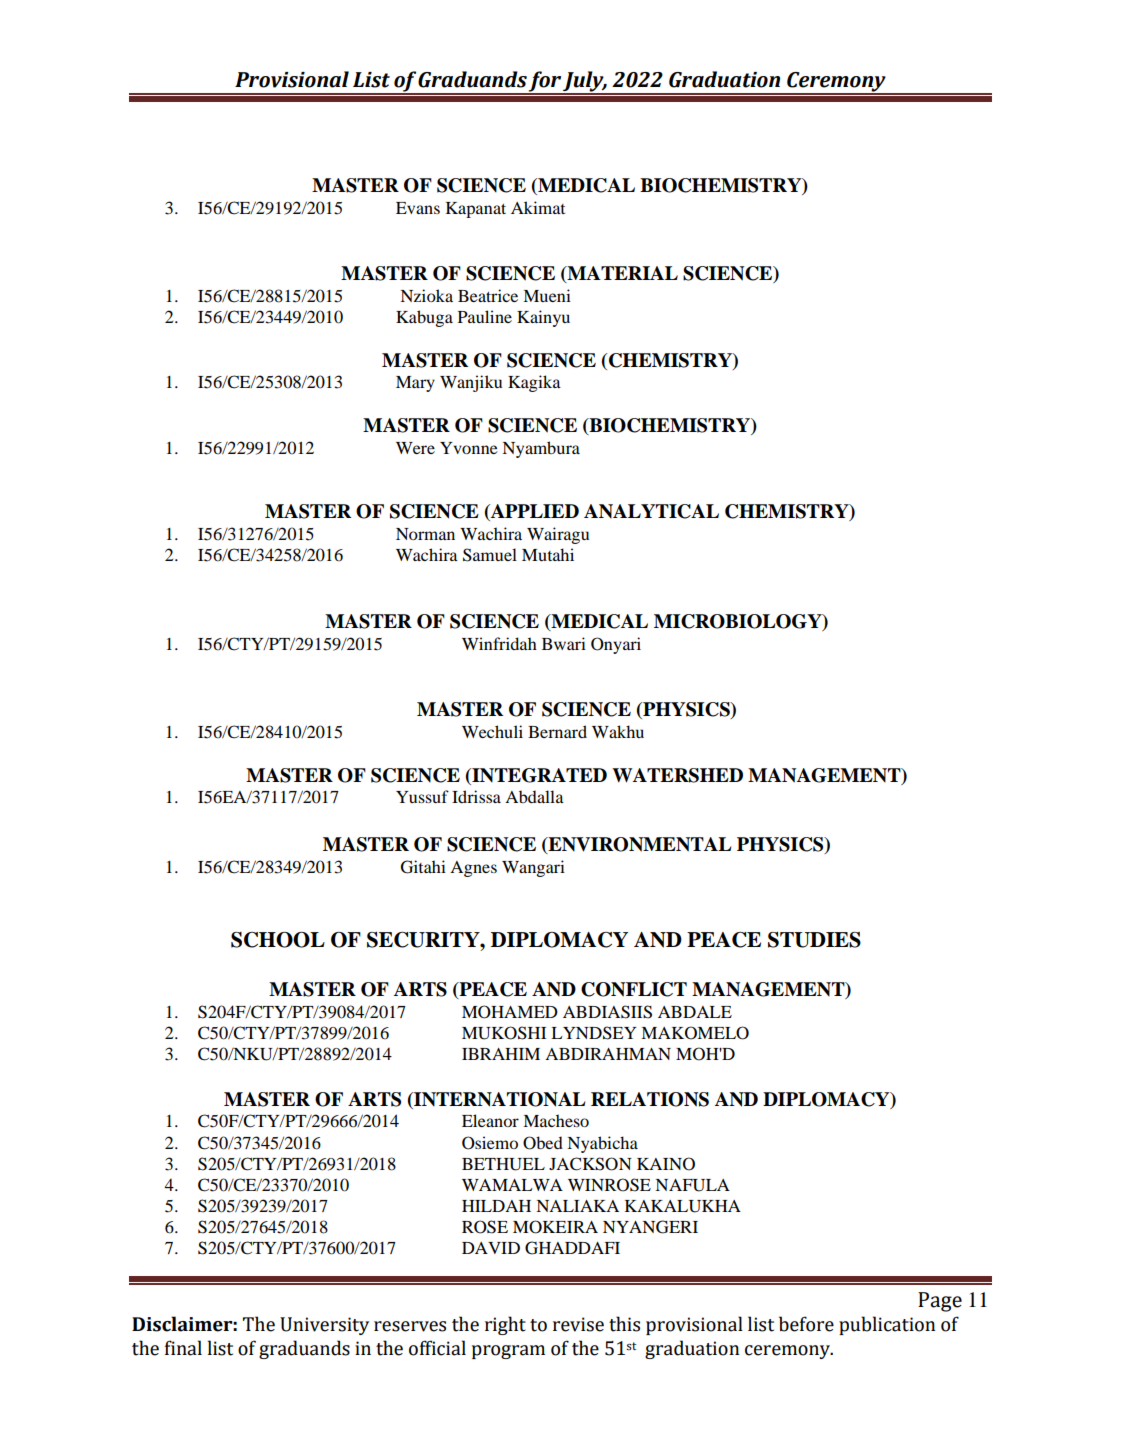 The image size is (1121, 1450). What do you see at coordinates (485, 316) in the image?
I see `Pauline` at bounding box center [485, 316].
